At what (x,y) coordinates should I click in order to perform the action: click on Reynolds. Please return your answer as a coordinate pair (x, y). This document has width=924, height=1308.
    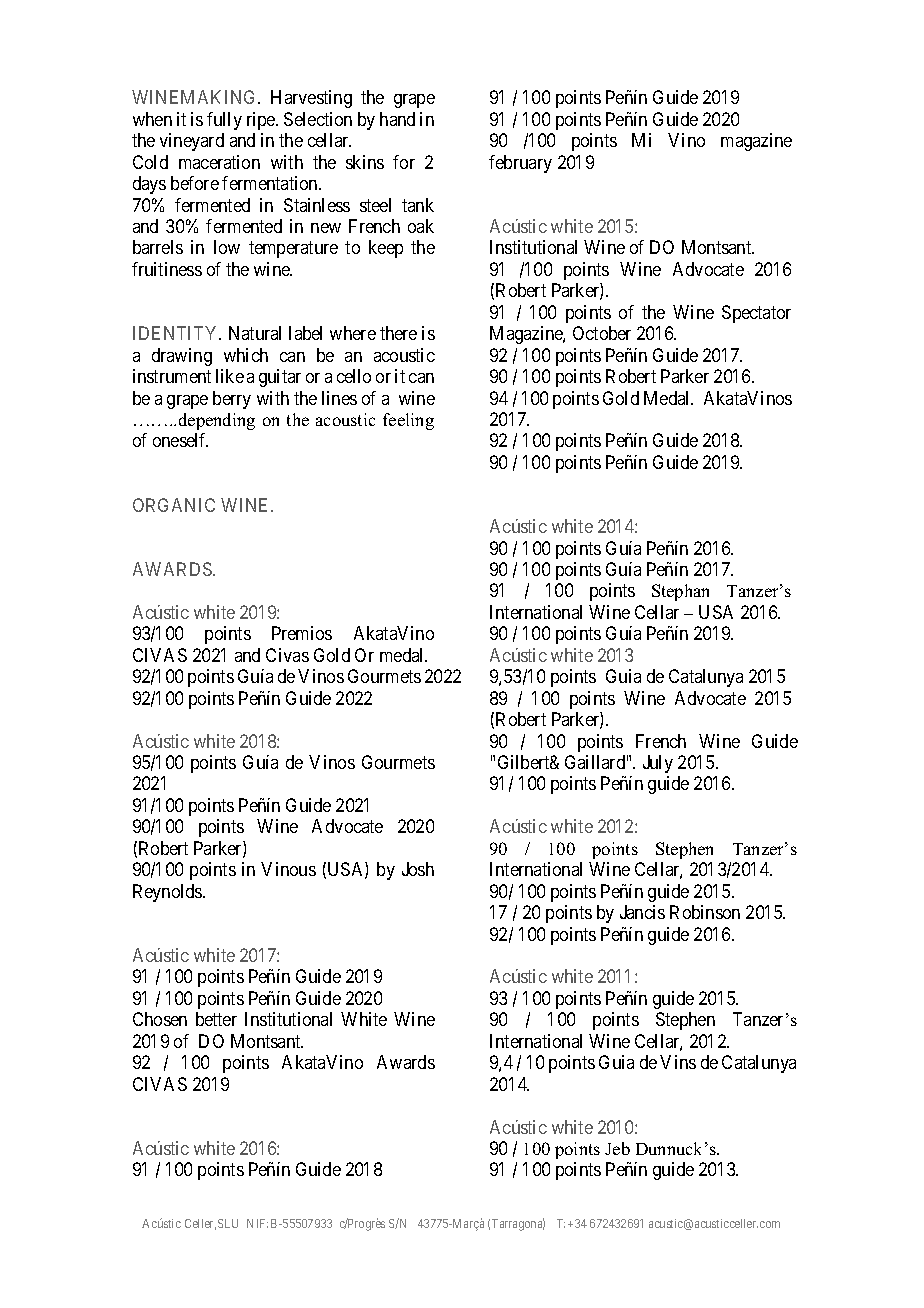
    Looking at the image, I should click on (168, 893).
